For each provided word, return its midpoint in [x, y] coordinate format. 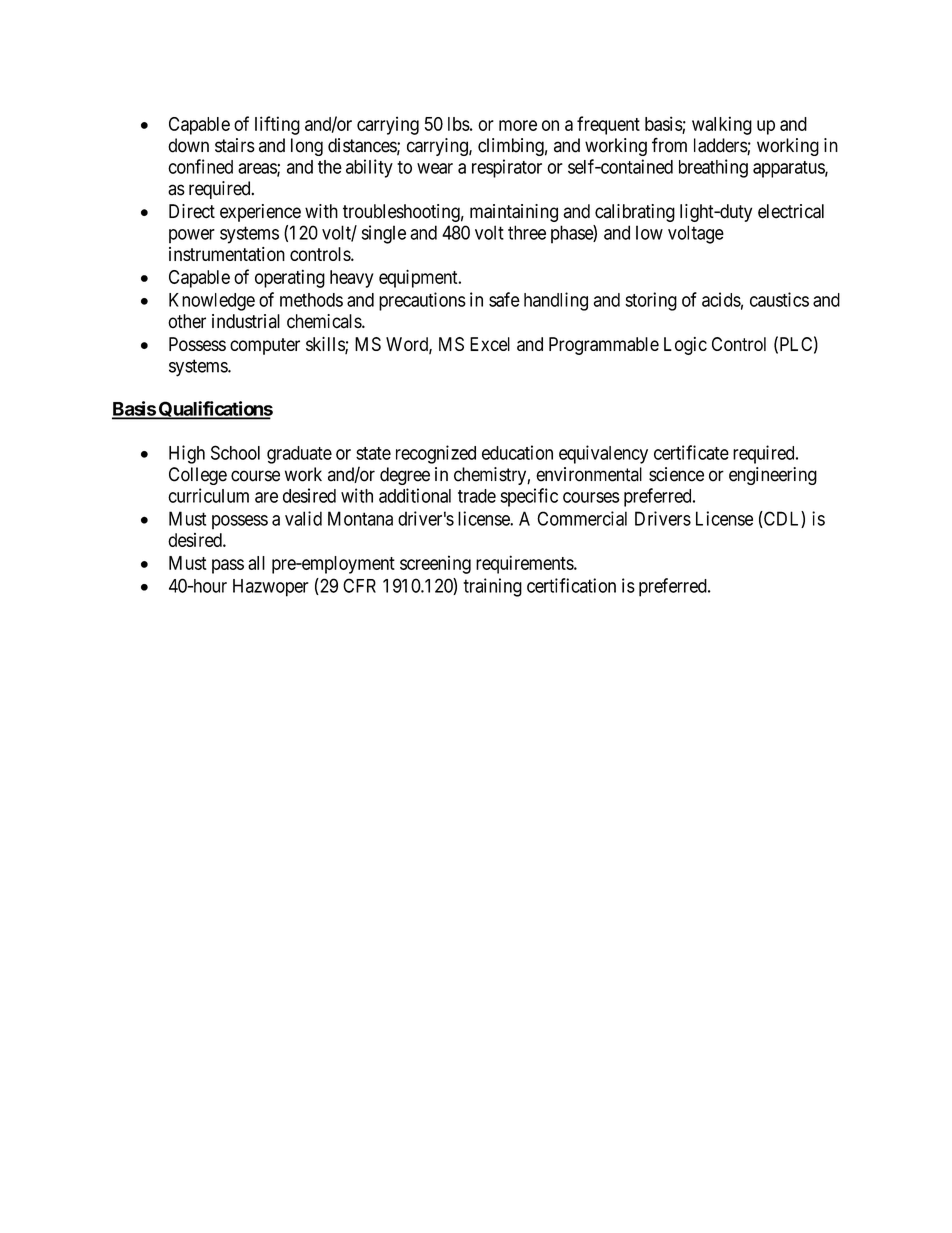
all [256, 563]
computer [265, 346]
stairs [235, 145]
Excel [490, 344]
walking [722, 125]
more [518, 125]
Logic [685, 346]
